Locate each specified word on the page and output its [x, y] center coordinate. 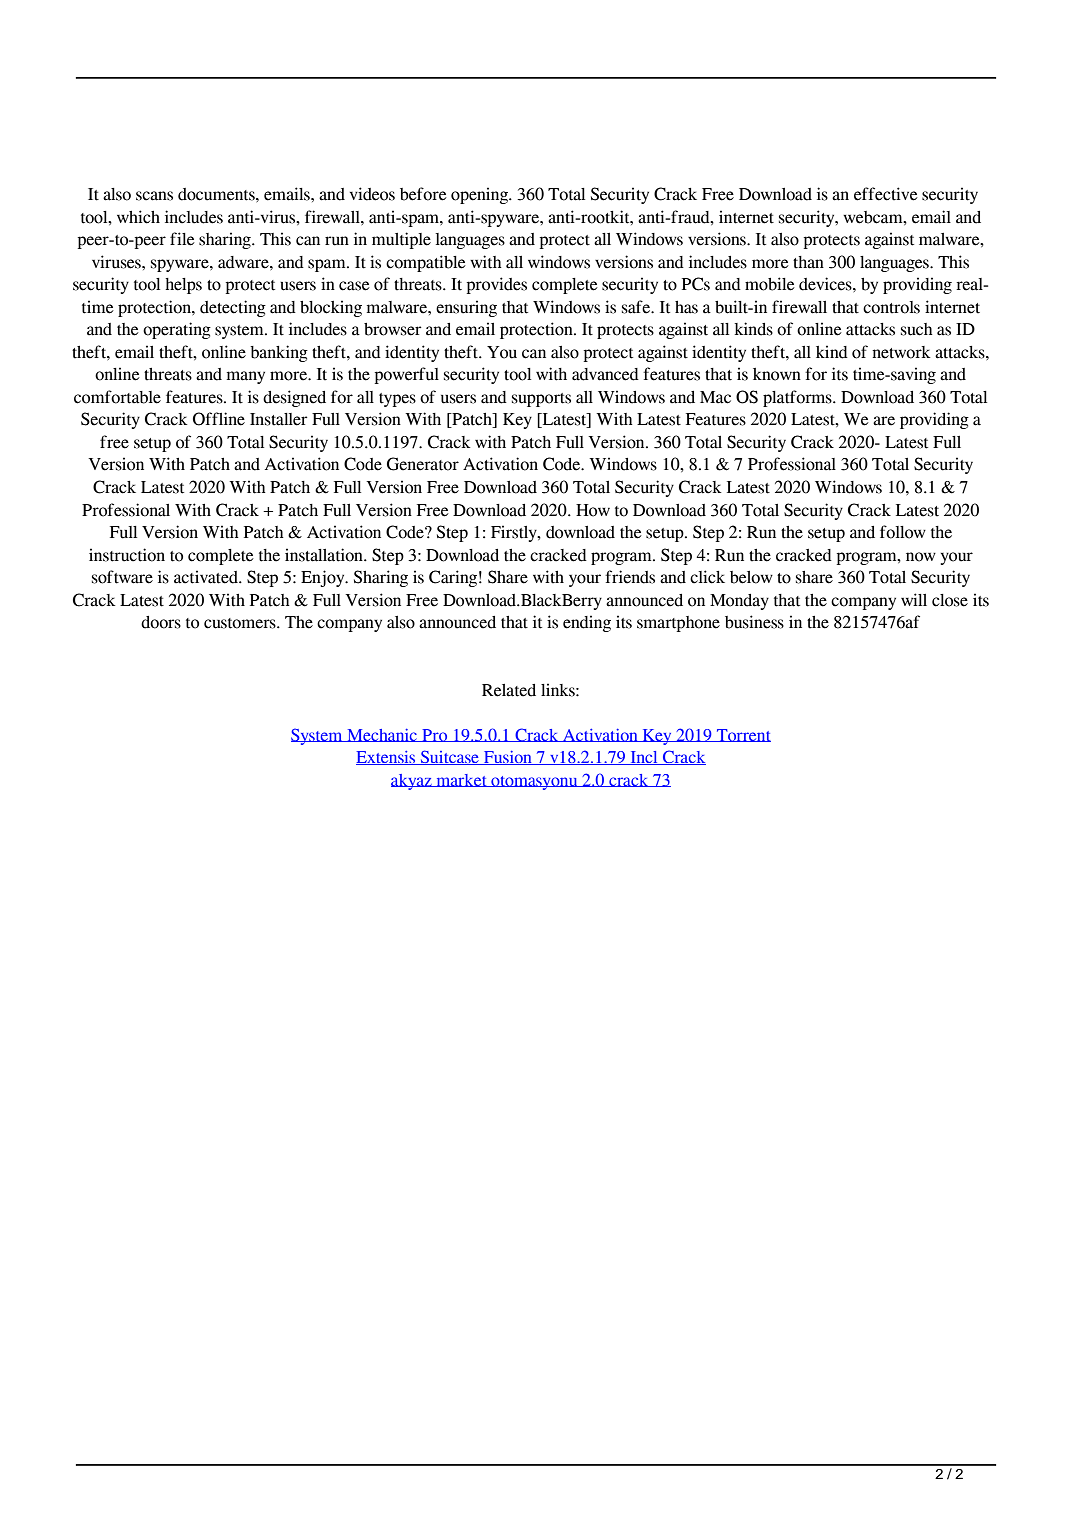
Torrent [743, 735]
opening [480, 195]
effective [886, 194]
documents [217, 194]
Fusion [508, 758]
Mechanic [382, 735]
